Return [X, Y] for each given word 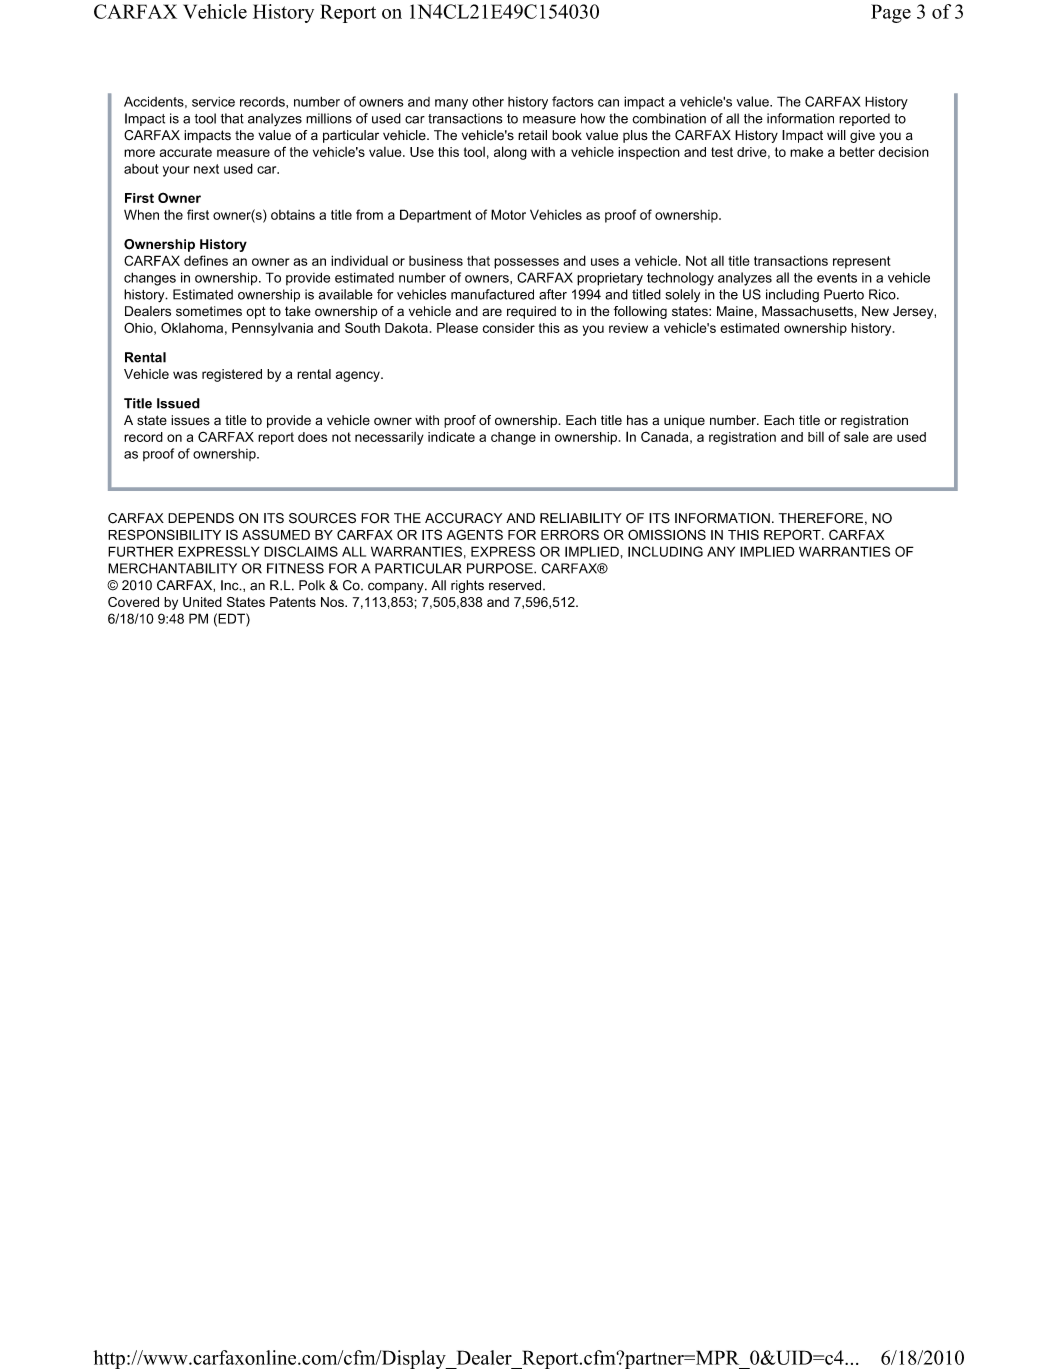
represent [862, 262]
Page [891, 13]
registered [232, 375]
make [806, 152]
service [213, 102]
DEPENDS [201, 518]
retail [532, 135]
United [202, 602]
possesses [526, 263]
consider [509, 328]
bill [816, 437]
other [488, 102]
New [875, 311]
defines [206, 260]
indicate [451, 437]
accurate [186, 152]
